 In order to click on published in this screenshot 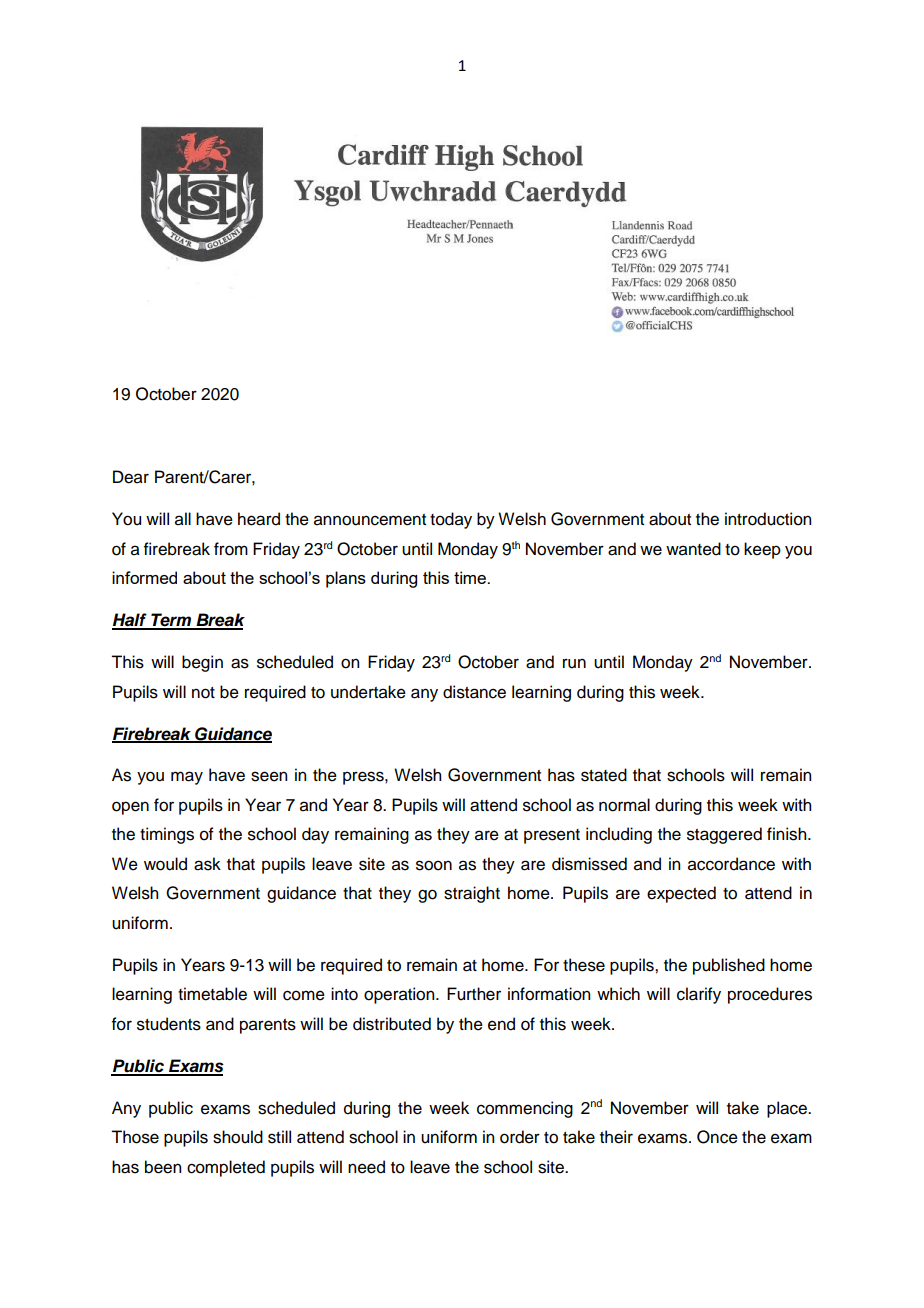, I will do `click(729, 966)`.
